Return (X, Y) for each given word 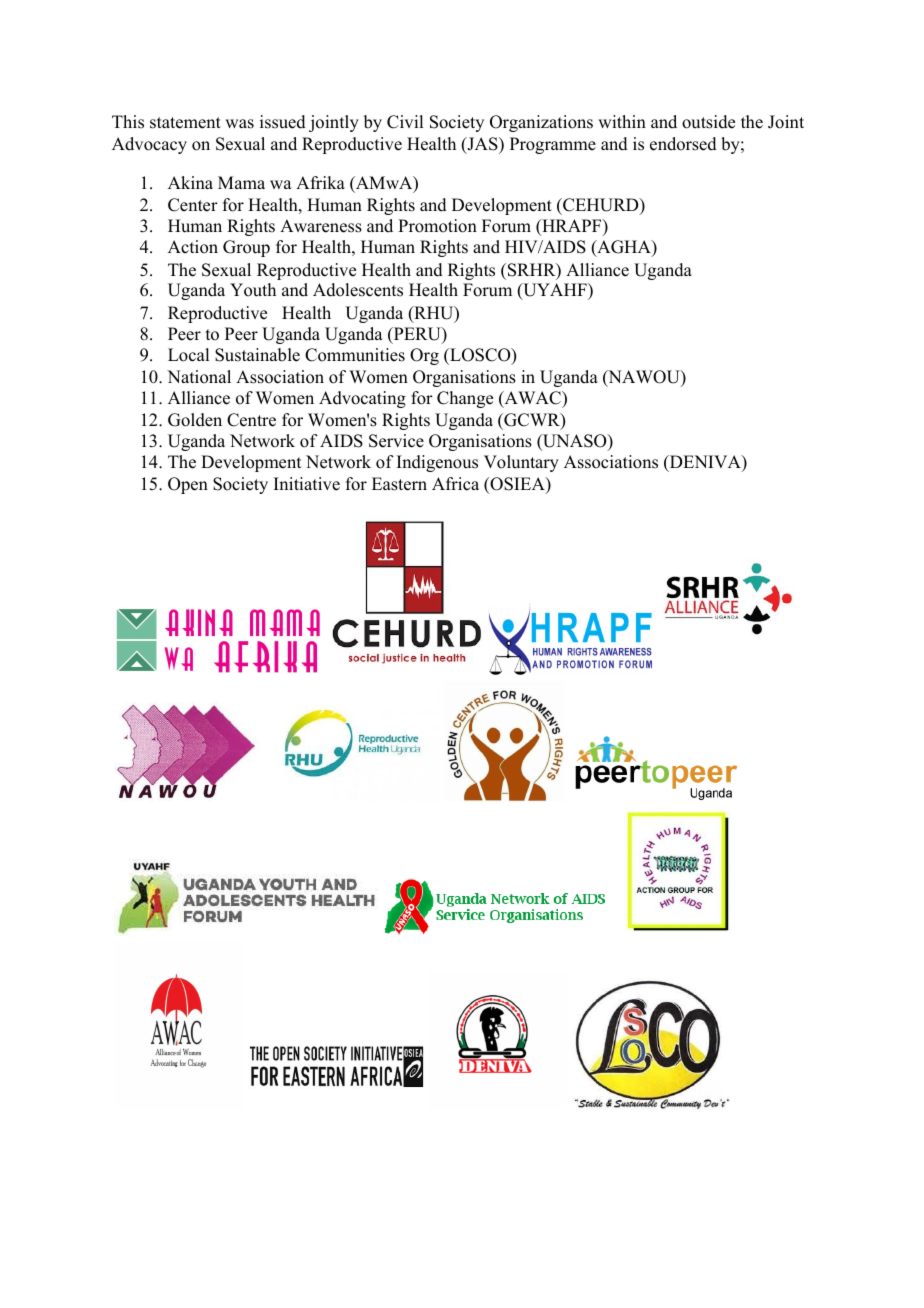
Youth (253, 290)
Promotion (437, 226)
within (622, 121)
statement (185, 123)
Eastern (399, 484)
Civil (405, 122)
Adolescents (358, 290)
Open (188, 485)
